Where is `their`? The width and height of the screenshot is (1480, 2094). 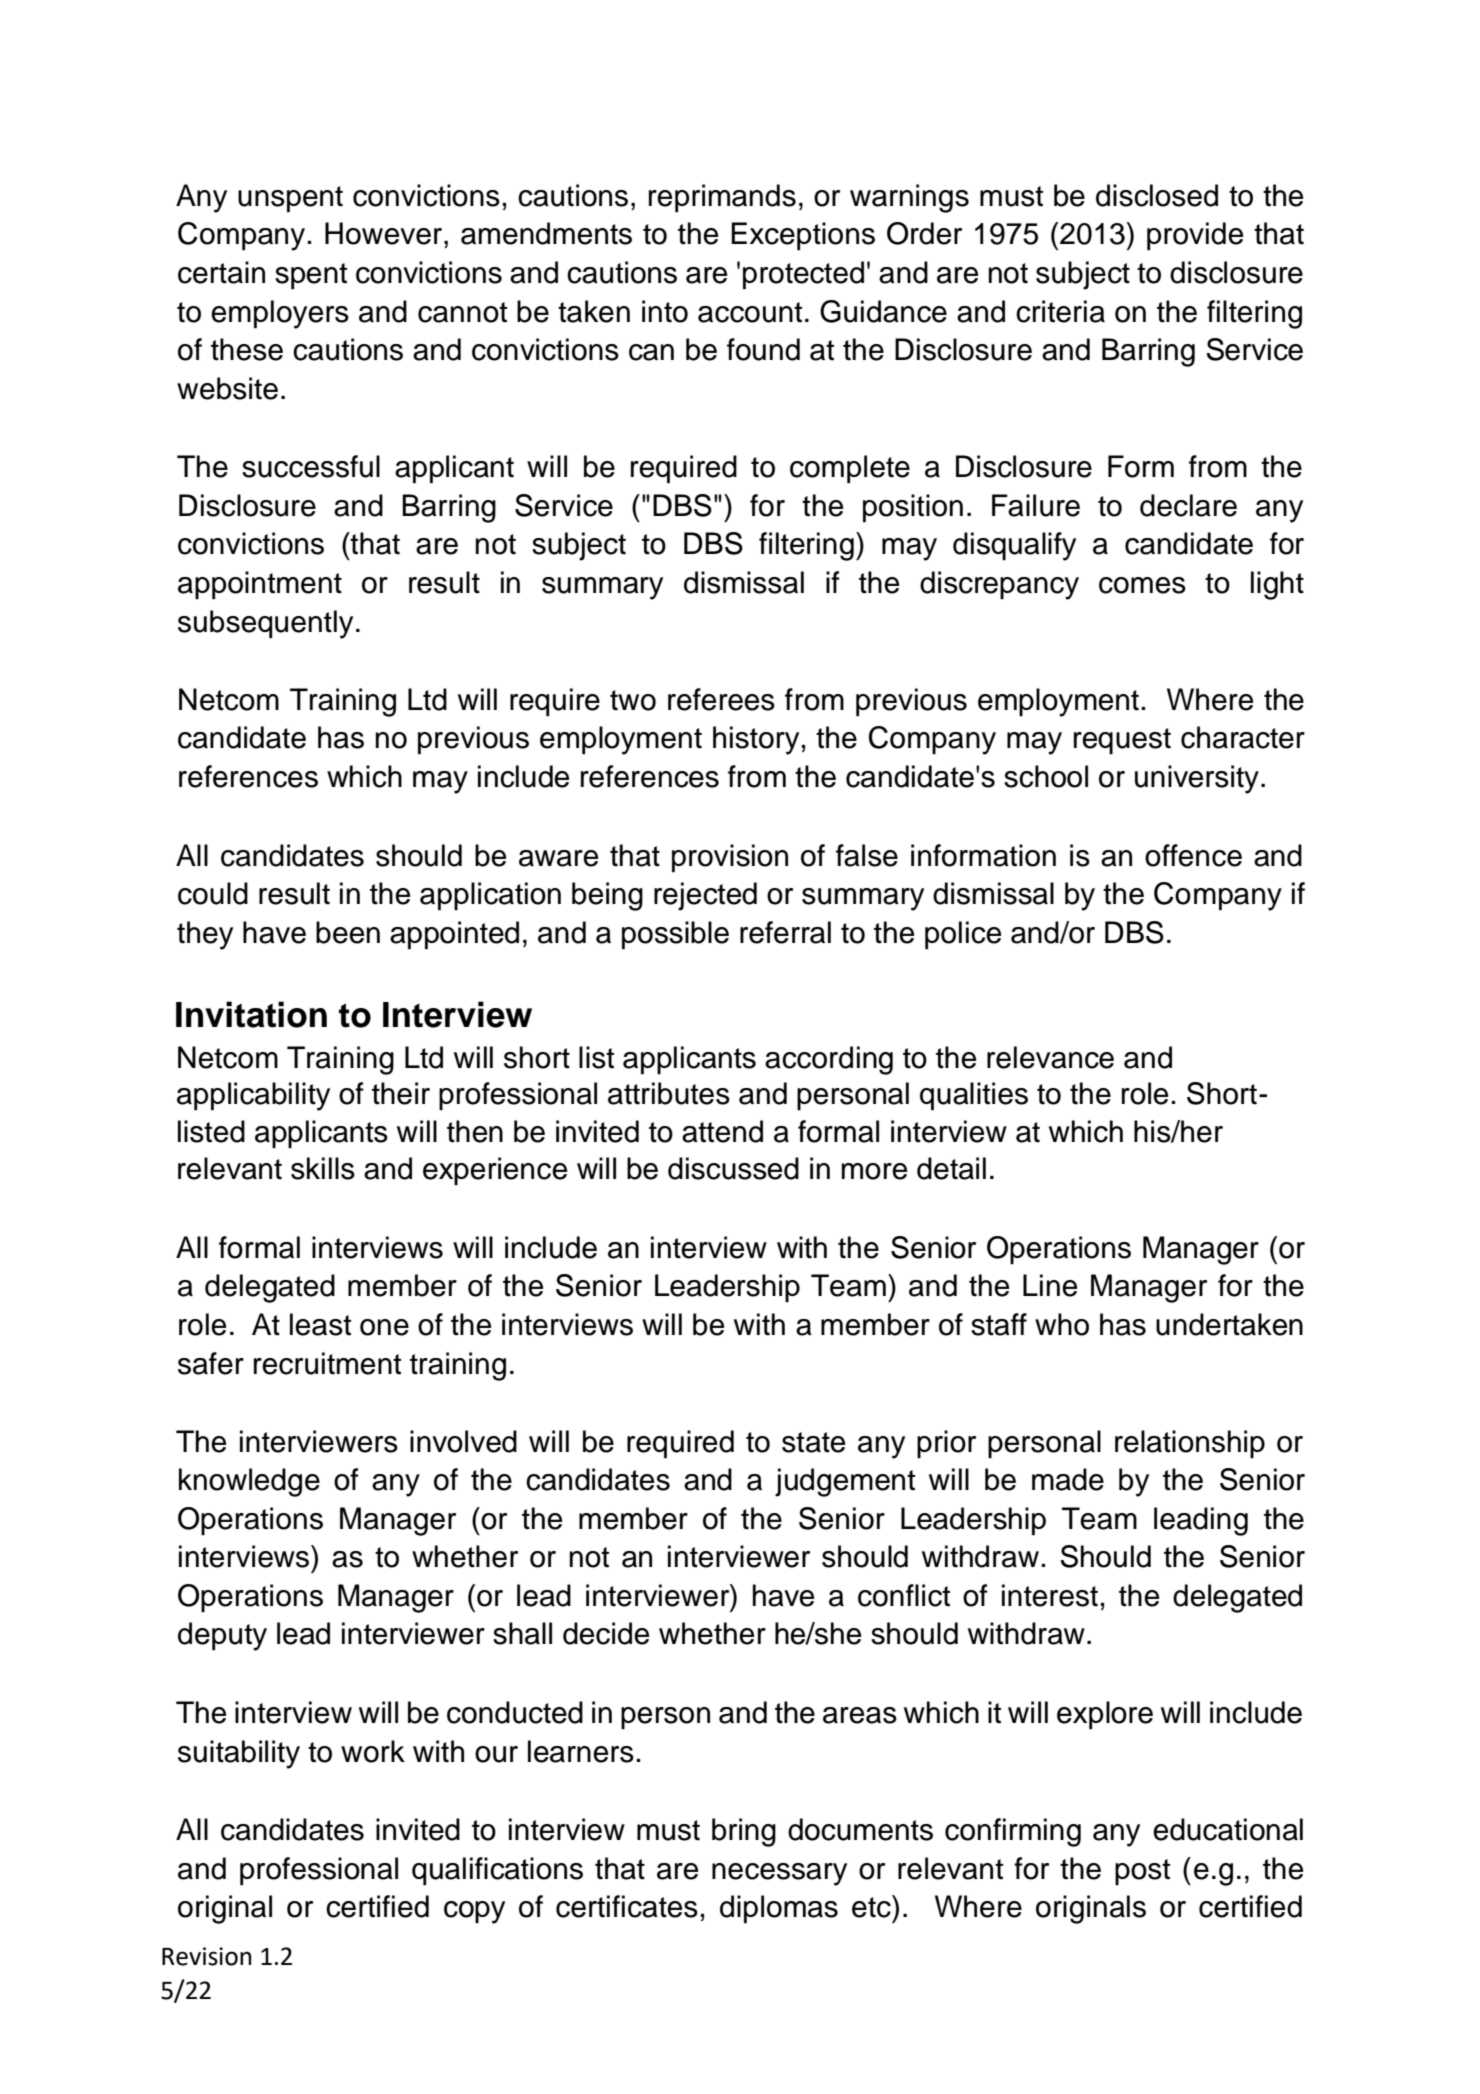 their is located at coordinates (401, 1093).
